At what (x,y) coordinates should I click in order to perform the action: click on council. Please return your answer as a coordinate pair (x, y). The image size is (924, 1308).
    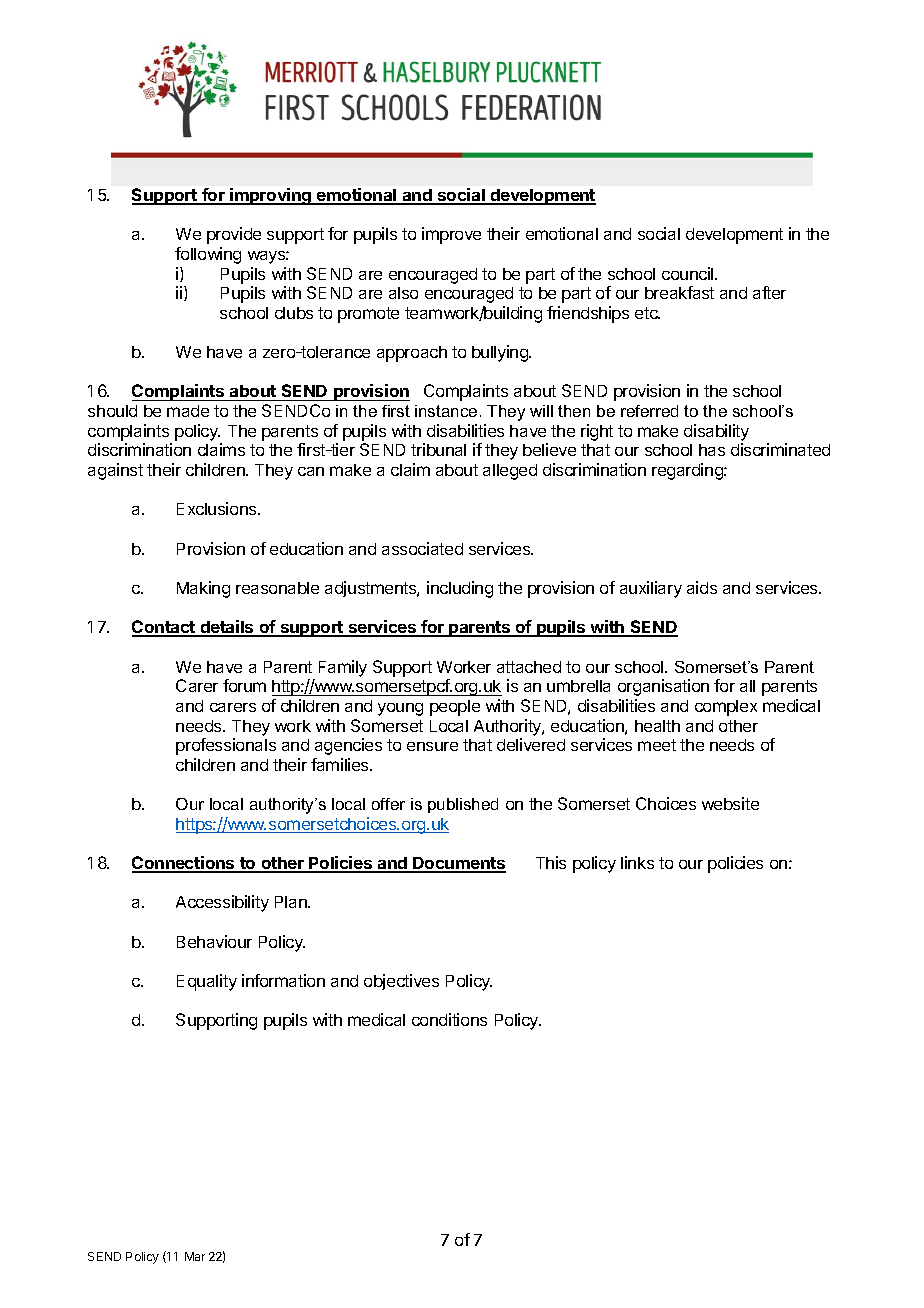
    Looking at the image, I should click on (689, 273).
